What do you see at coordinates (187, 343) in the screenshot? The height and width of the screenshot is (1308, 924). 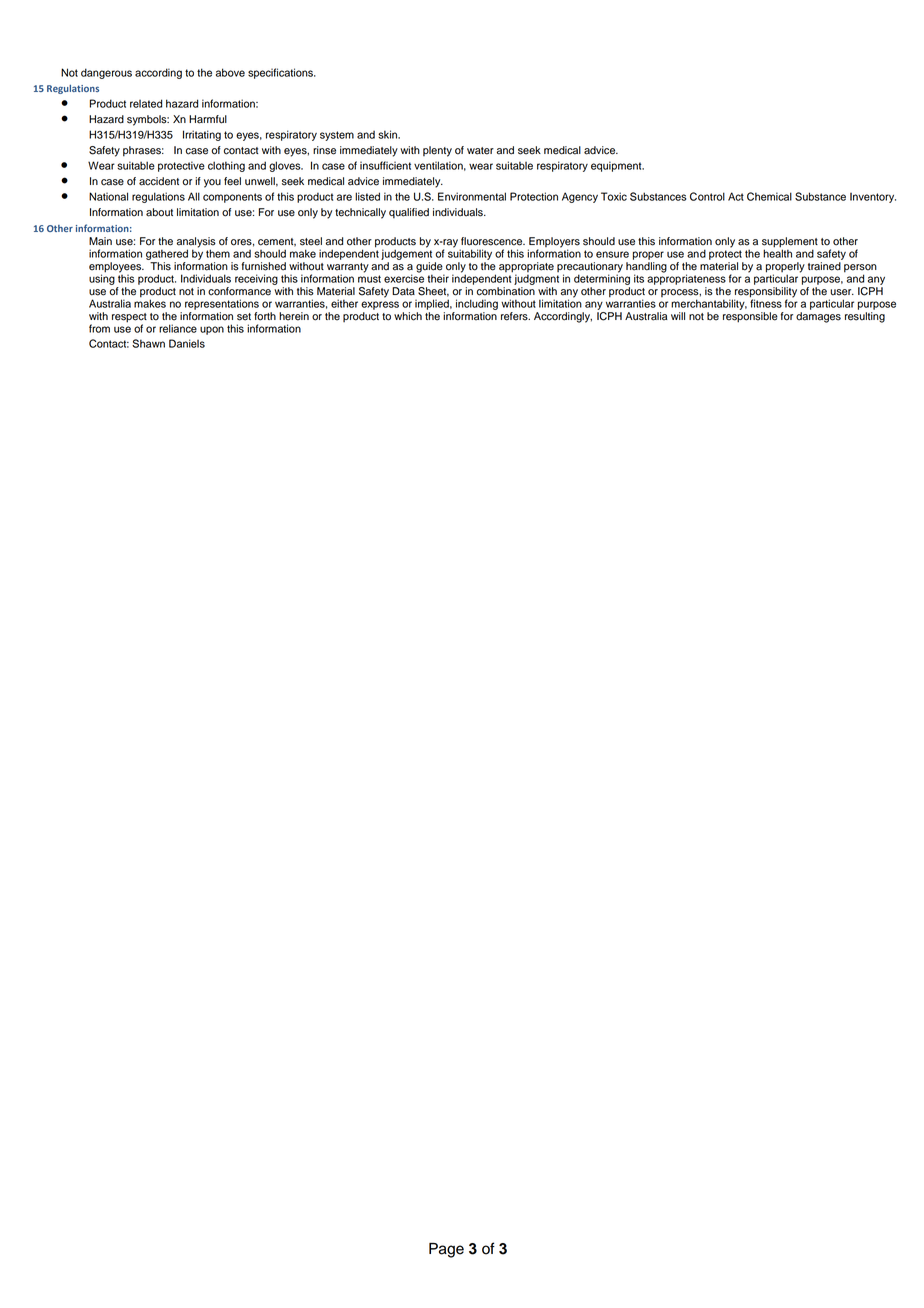 I see `Daniels` at bounding box center [187, 343].
